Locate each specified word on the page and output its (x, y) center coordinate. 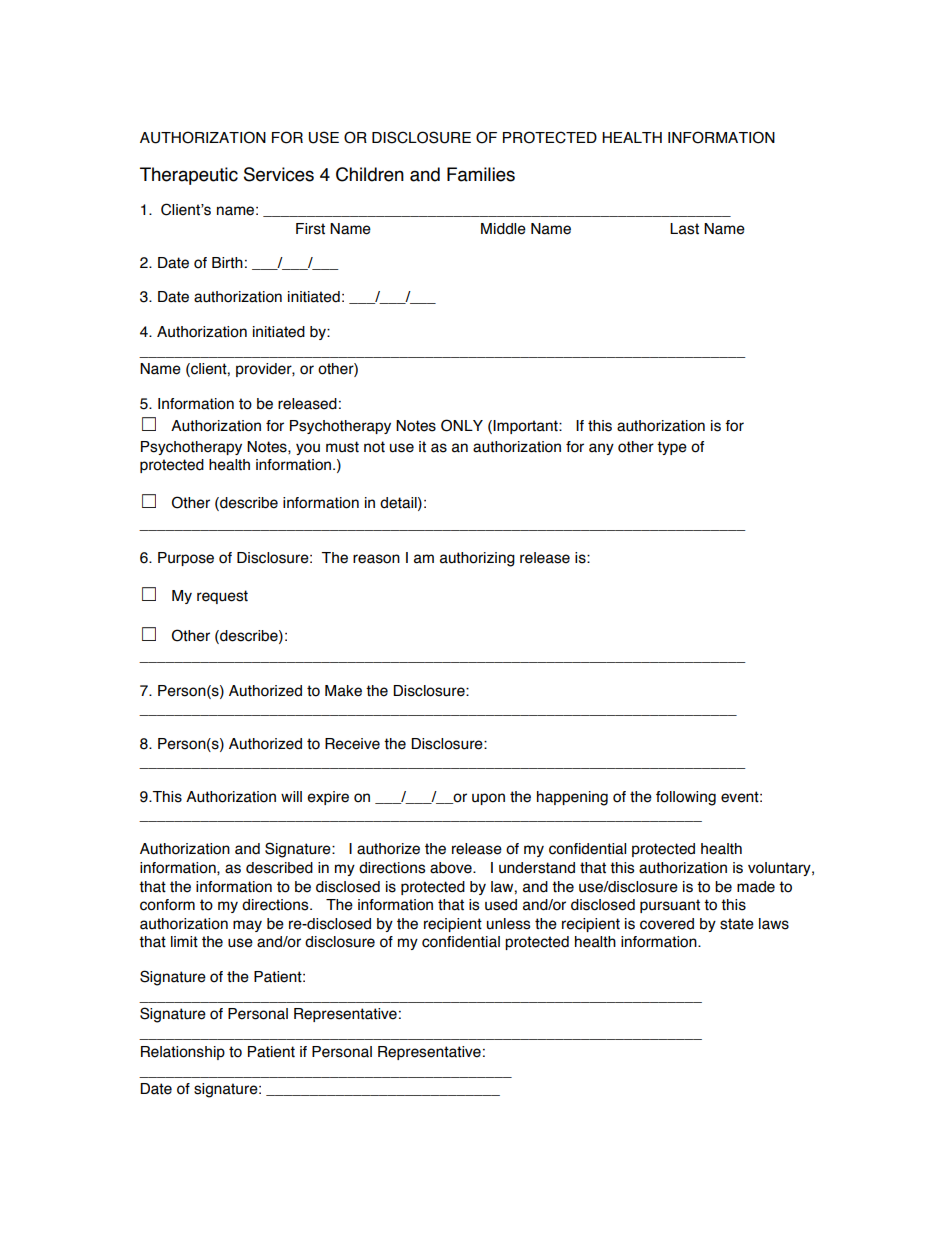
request (222, 597)
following (686, 798)
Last (684, 229)
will (291, 796)
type (672, 448)
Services (279, 174)
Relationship (183, 1053)
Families (481, 174)
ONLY (462, 425)
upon (488, 799)
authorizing (477, 559)
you (308, 449)
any (601, 449)
